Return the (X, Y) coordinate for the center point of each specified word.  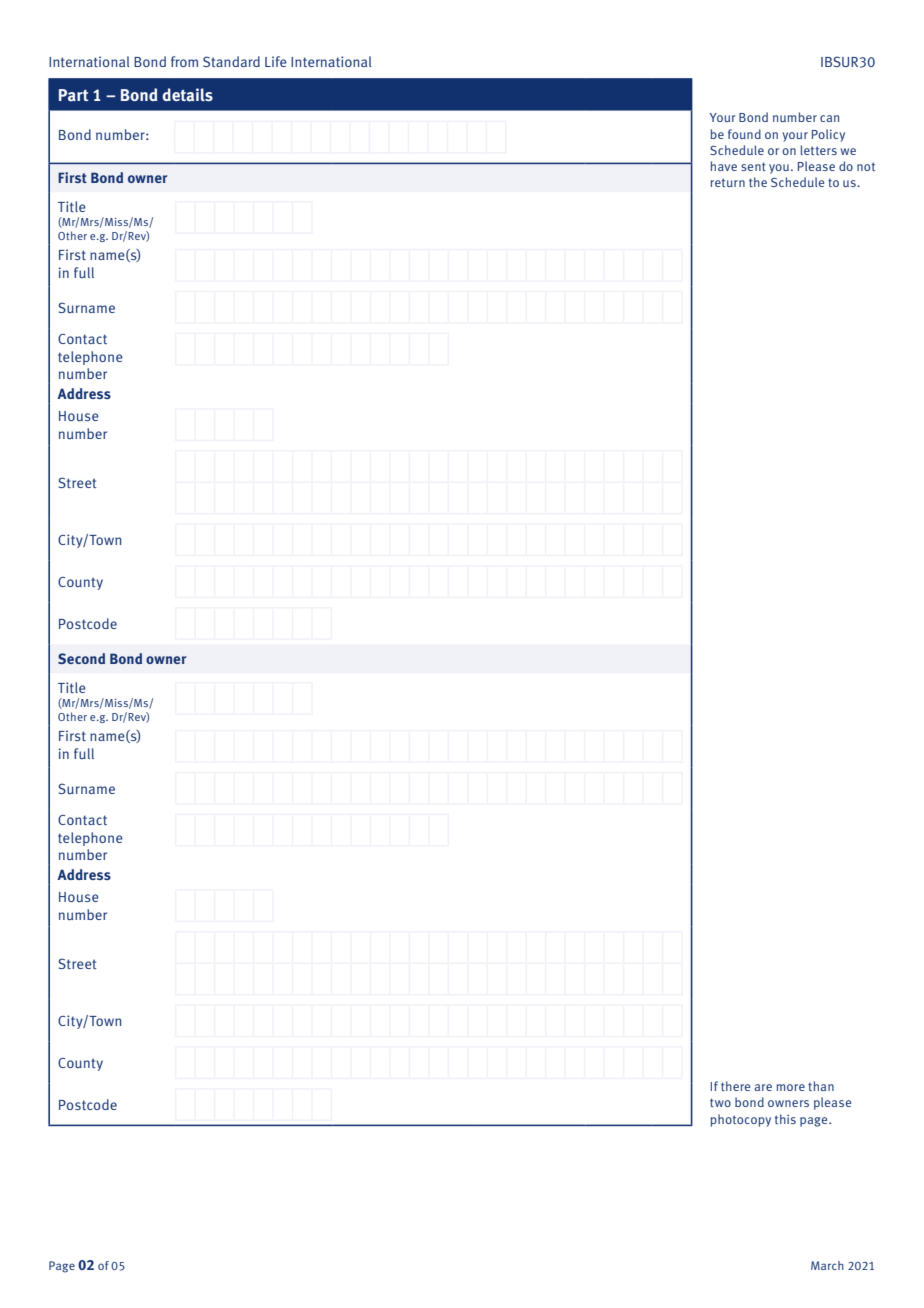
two (720, 1102)
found (744, 134)
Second (81, 658)
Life (276, 61)
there (735, 1086)
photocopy (741, 1120)
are (763, 1087)
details (187, 95)
